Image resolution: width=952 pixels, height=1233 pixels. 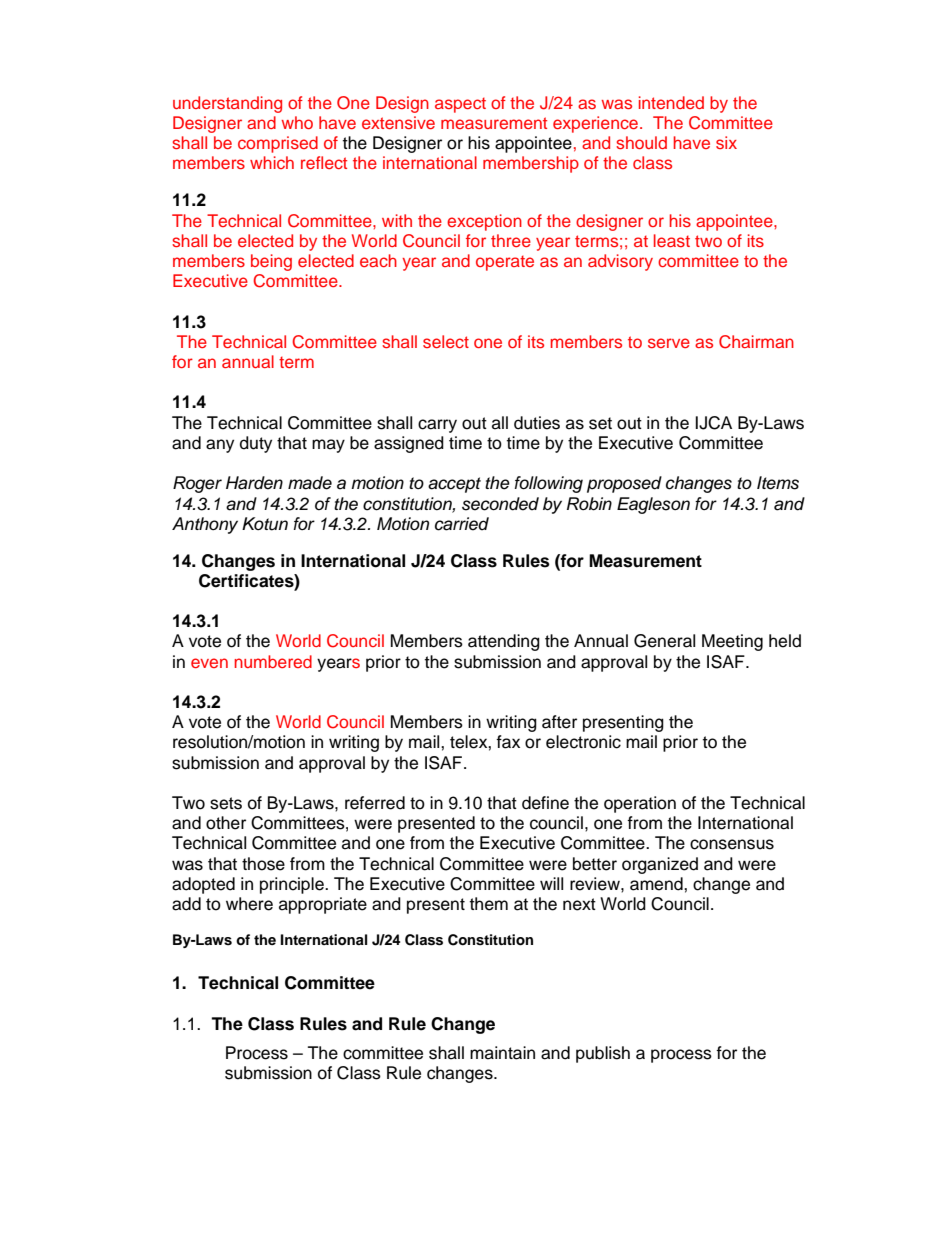 What do you see at coordinates (278, 144) in the image?
I see `comprised` at bounding box center [278, 144].
